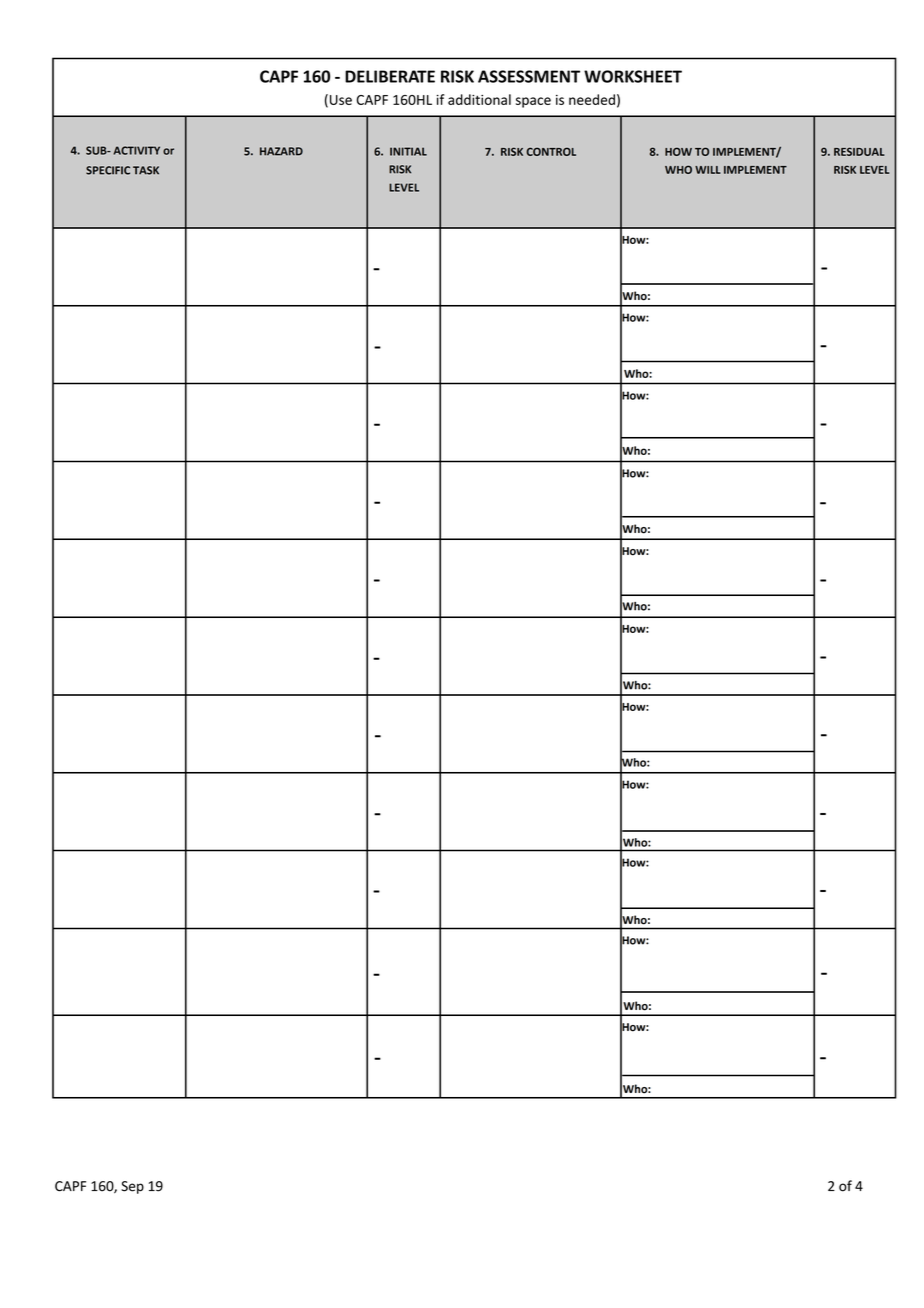 This document has height=1308, width=924. Describe the element at coordinates (146, 170) in the document. I see `TASK` at that location.
